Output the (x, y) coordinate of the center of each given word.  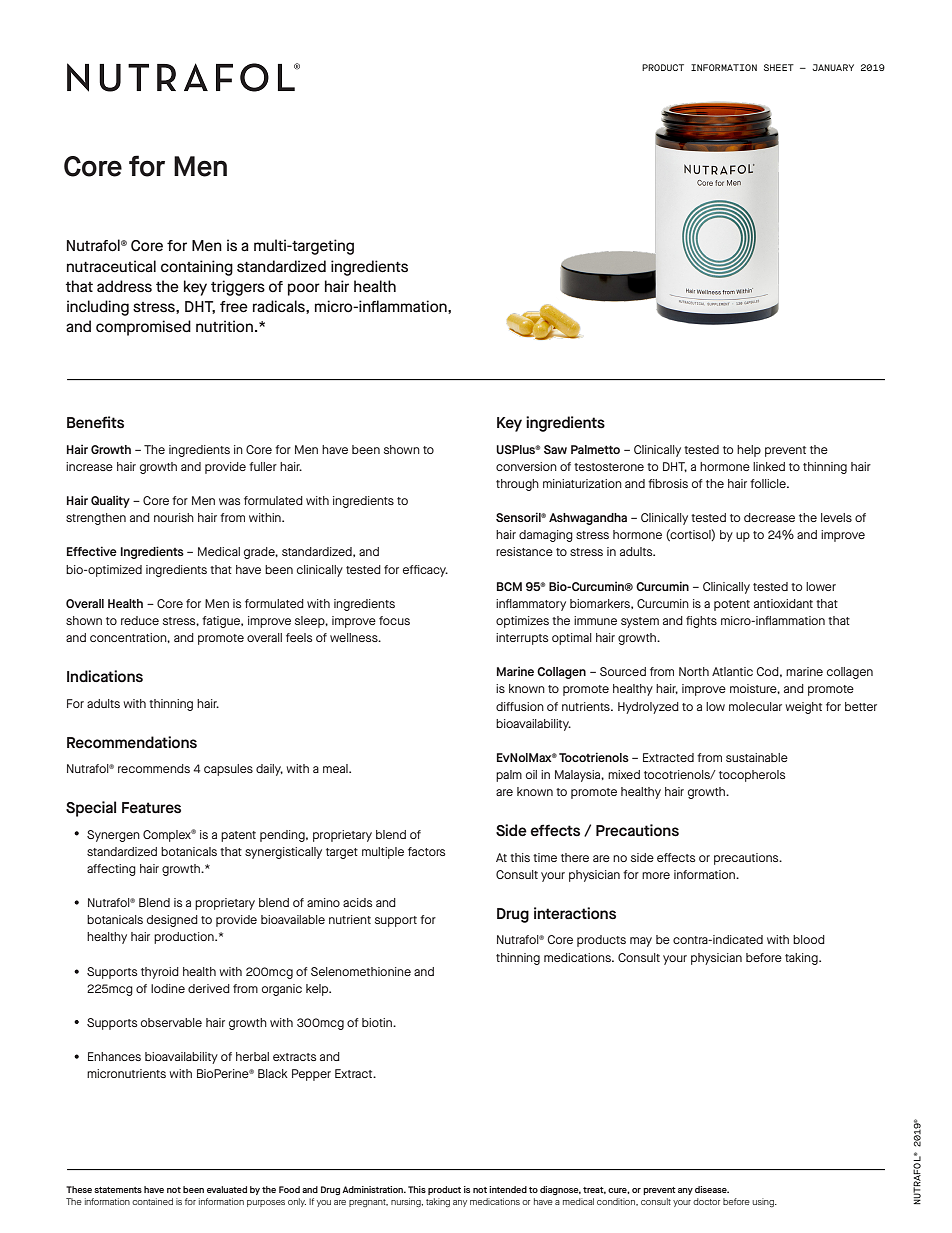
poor (304, 289)
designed (172, 921)
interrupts (522, 639)
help (749, 451)
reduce (140, 620)
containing (197, 268)
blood (809, 939)
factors (427, 851)
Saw (555, 449)
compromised (143, 328)
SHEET (779, 67)
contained (152, 1201)
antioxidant (783, 603)
